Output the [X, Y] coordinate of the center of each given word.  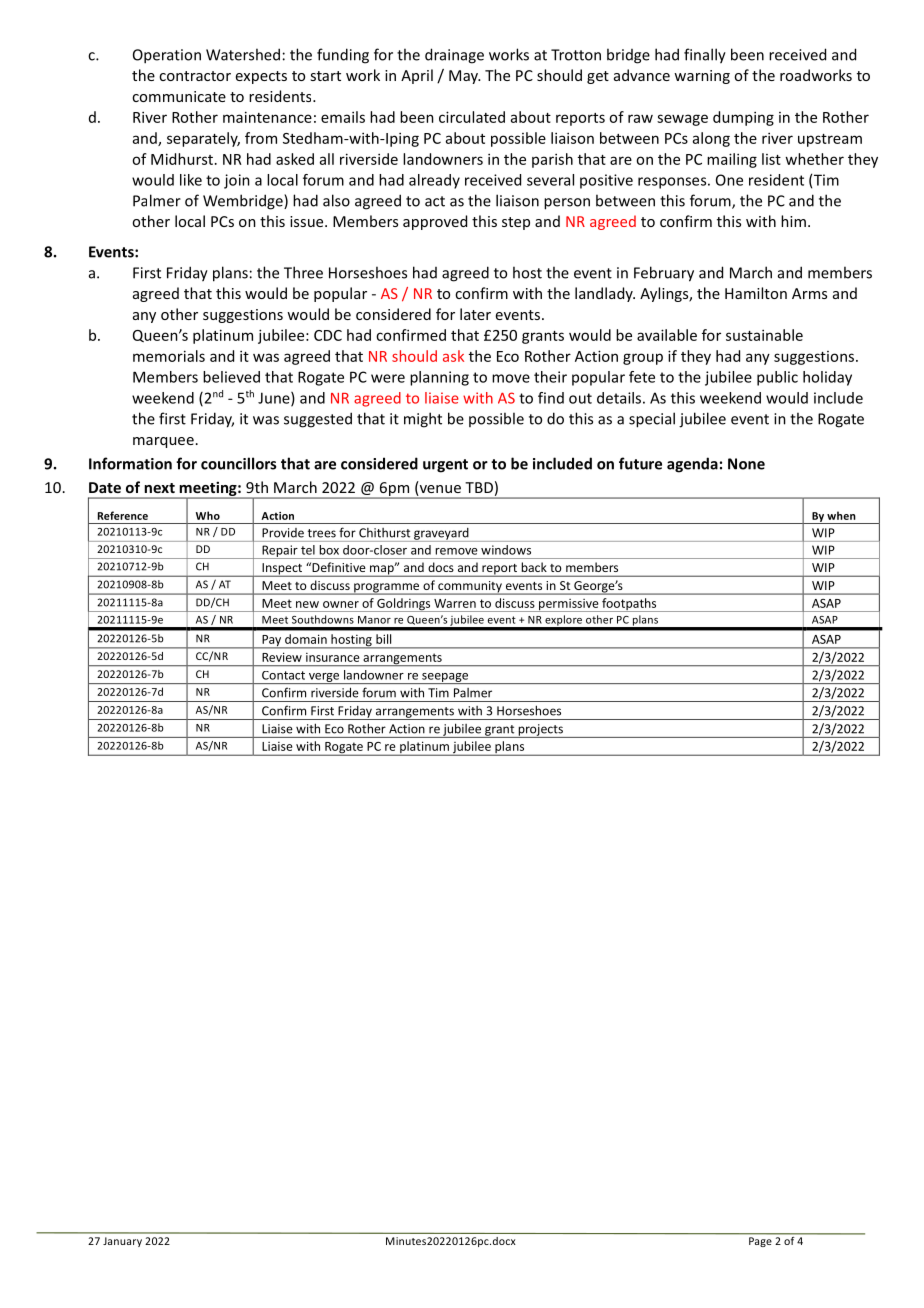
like [191, 180]
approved [435, 222]
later [475, 314]
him [793, 221]
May [464, 77]
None [746, 464]
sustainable [764, 335]
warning [702, 77]
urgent [445, 466]
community [470, 588]
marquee [163, 442]
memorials [169, 356]
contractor [195, 76]
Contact [283, 675]
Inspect [282, 570]
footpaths [629, 605]
